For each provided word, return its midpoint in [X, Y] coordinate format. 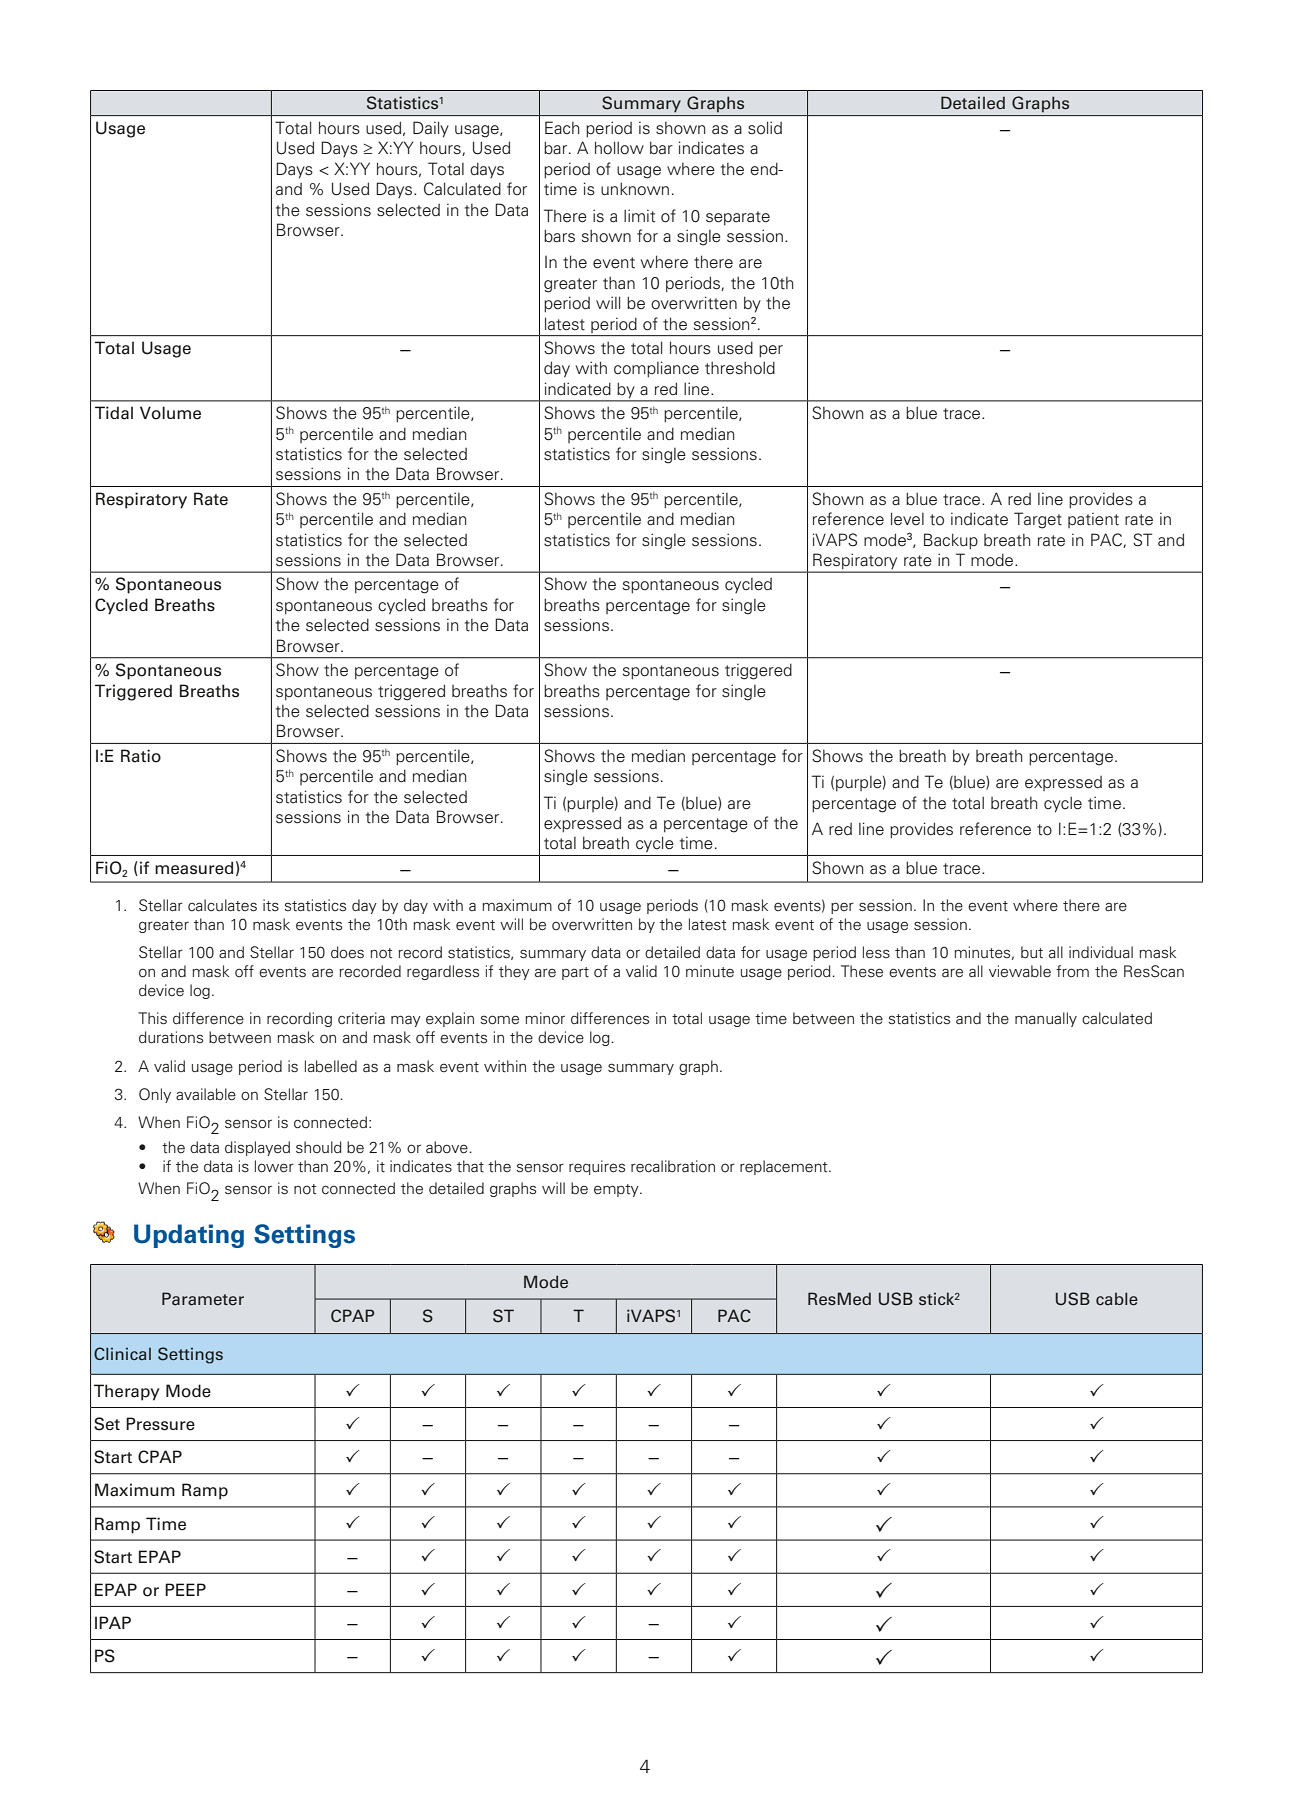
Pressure [160, 1424]
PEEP [185, 1589]
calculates [222, 905]
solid [765, 128]
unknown [635, 189]
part [575, 973]
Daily [431, 129]
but [1032, 952]
